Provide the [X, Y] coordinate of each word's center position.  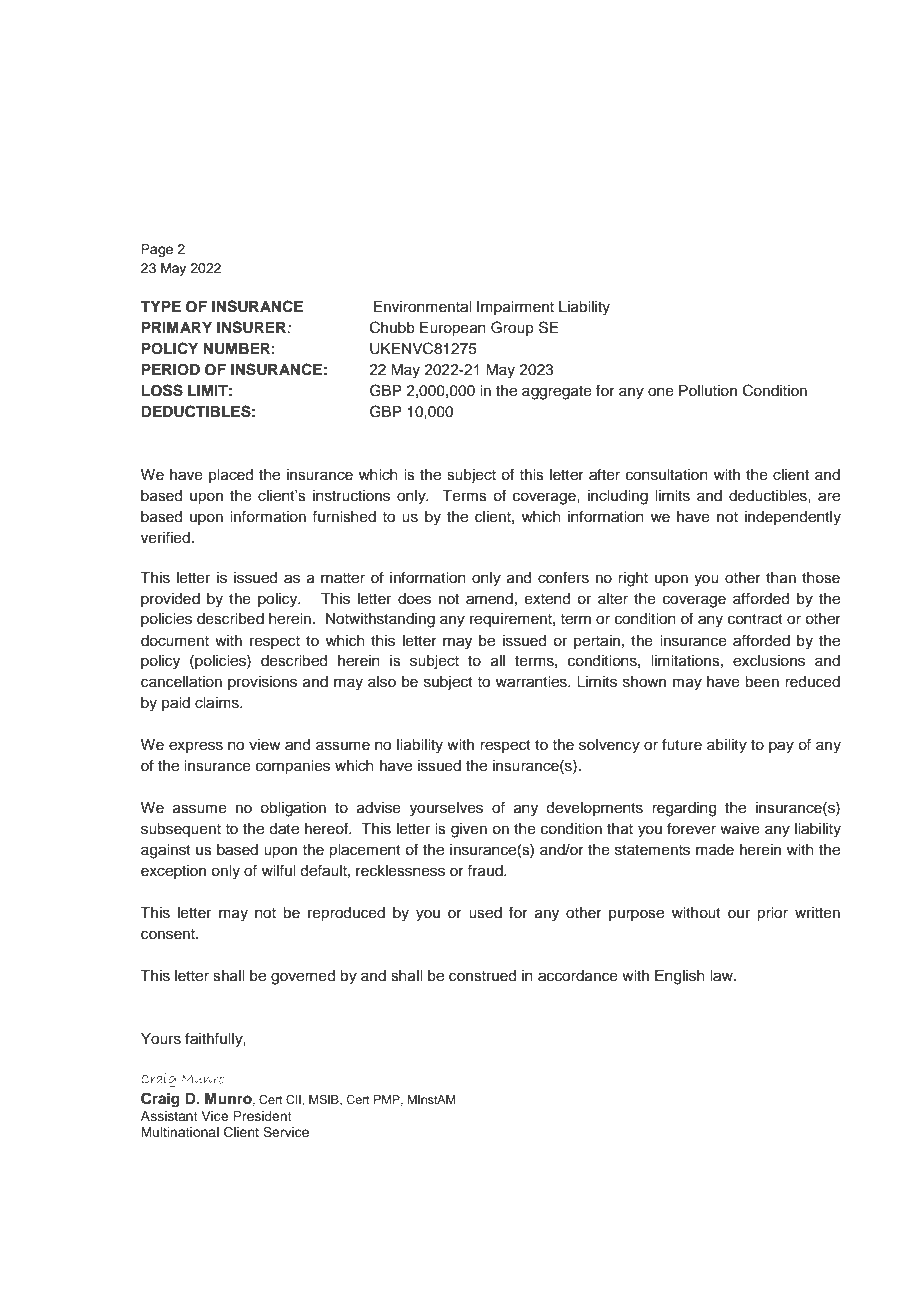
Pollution [708, 391]
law [722, 976]
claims [218, 703]
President [262, 1116]
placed [231, 476]
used [485, 913]
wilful [278, 870]
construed [482, 976]
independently [793, 518]
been [762, 682]
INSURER [252, 327]
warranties [532, 682]
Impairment [515, 308]
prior [772, 914]
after [604, 474]
